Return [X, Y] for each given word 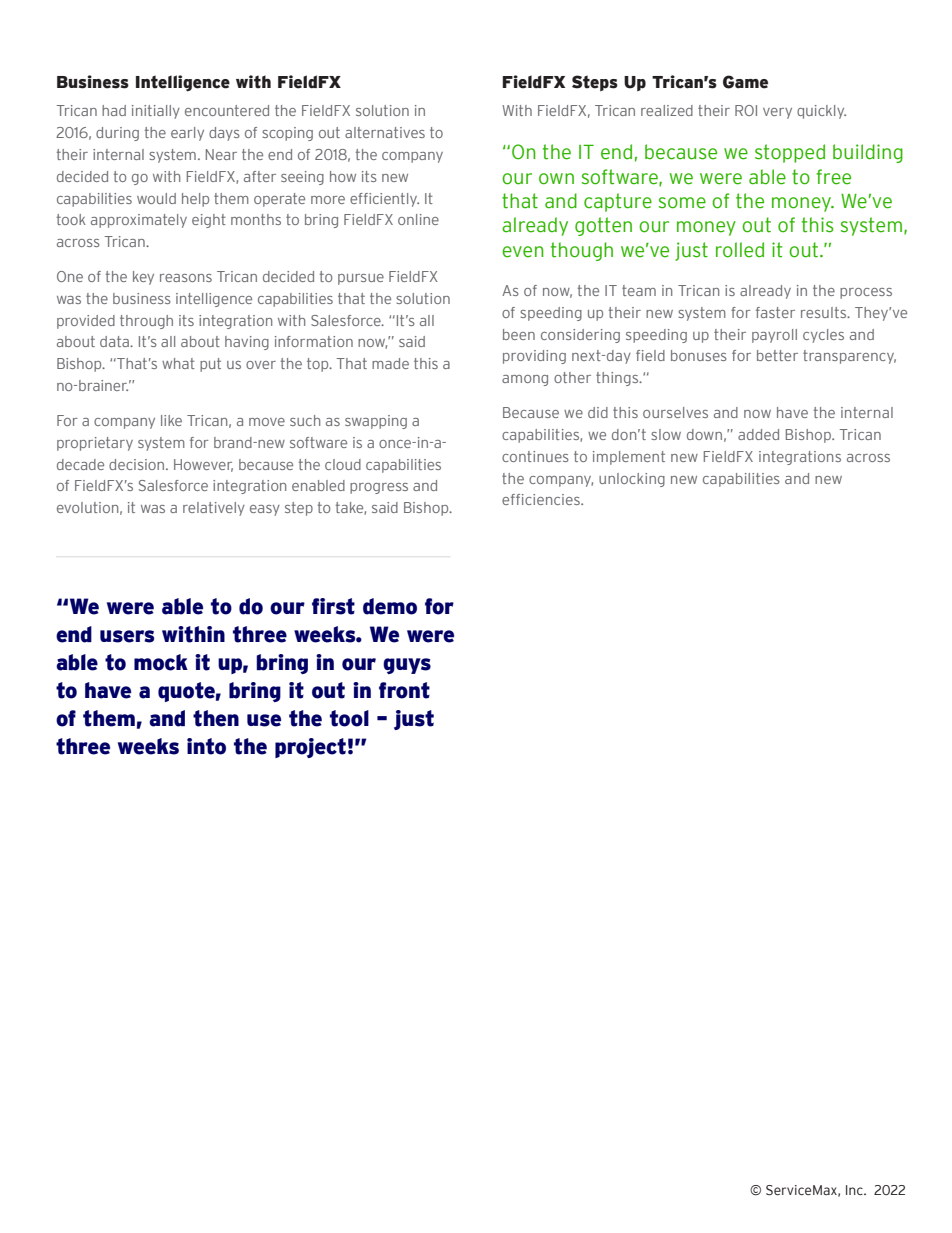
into [206, 746]
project [310, 748]
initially [156, 112]
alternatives [385, 132]
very [777, 113]
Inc [855, 1190]
